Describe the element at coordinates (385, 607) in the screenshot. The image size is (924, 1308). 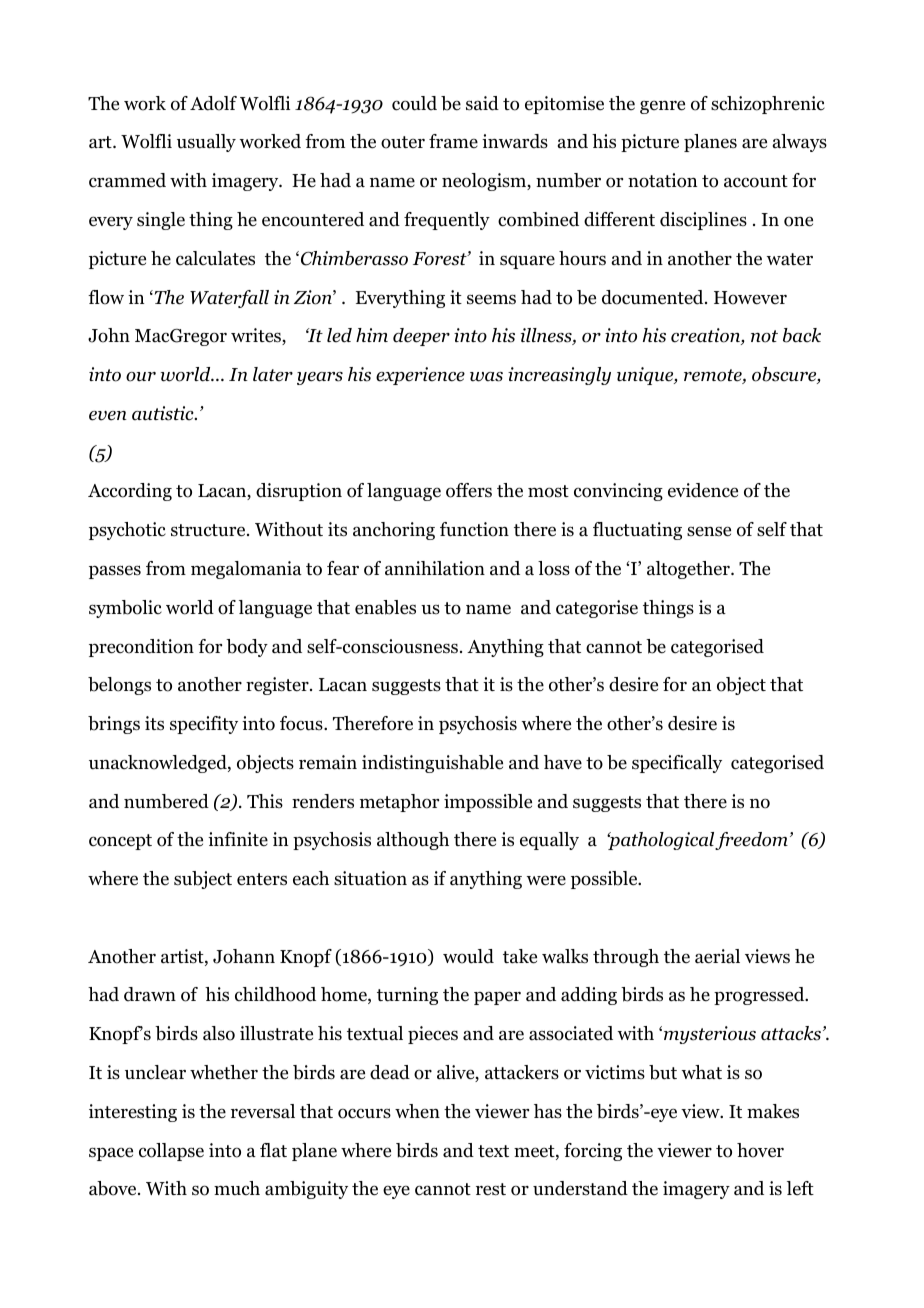
I see `enables` at that location.
